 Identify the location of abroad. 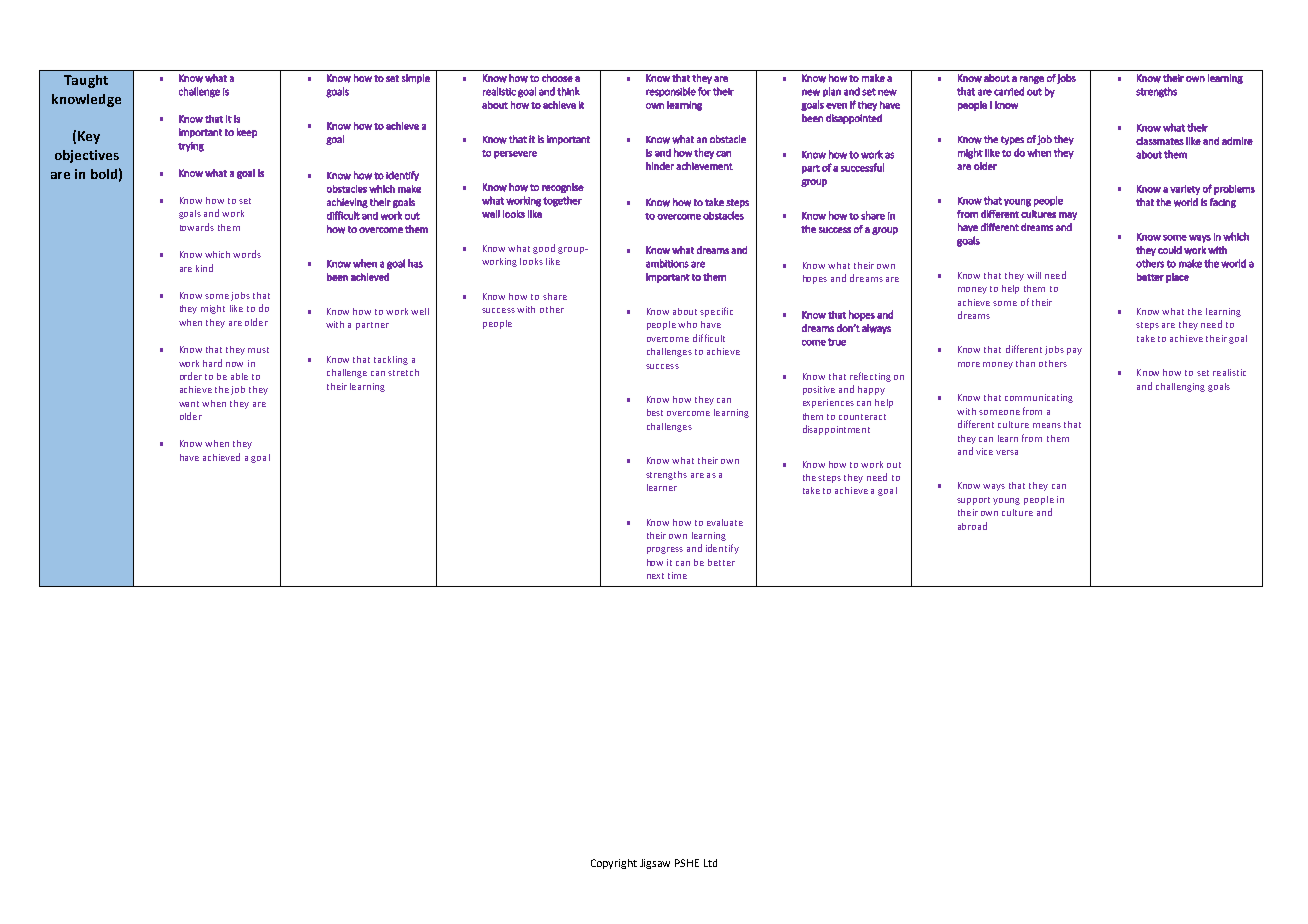
(972, 526).
